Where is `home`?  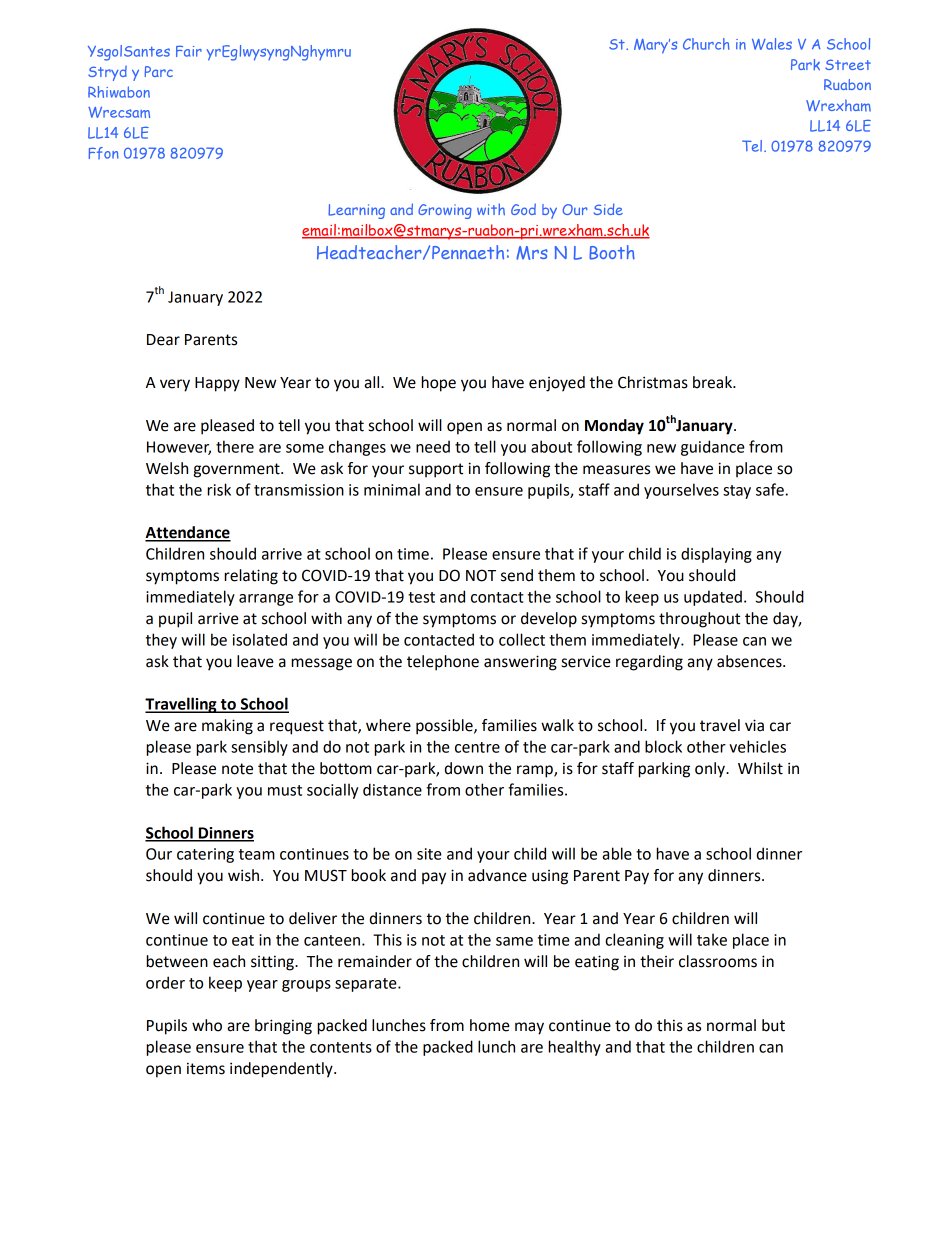
home is located at coordinates (490, 1025).
